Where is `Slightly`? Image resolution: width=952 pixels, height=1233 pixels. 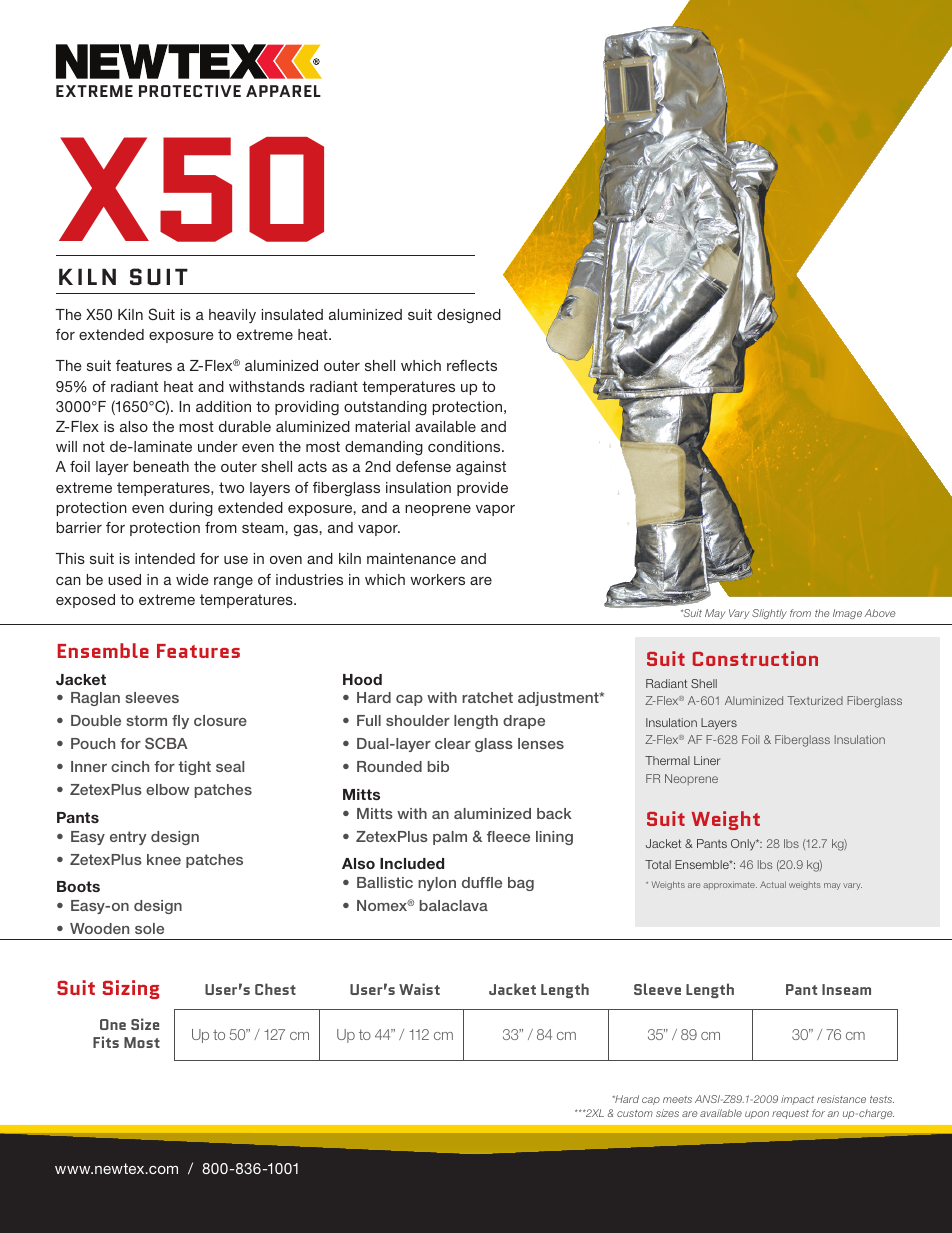
Slightly is located at coordinates (769, 614).
